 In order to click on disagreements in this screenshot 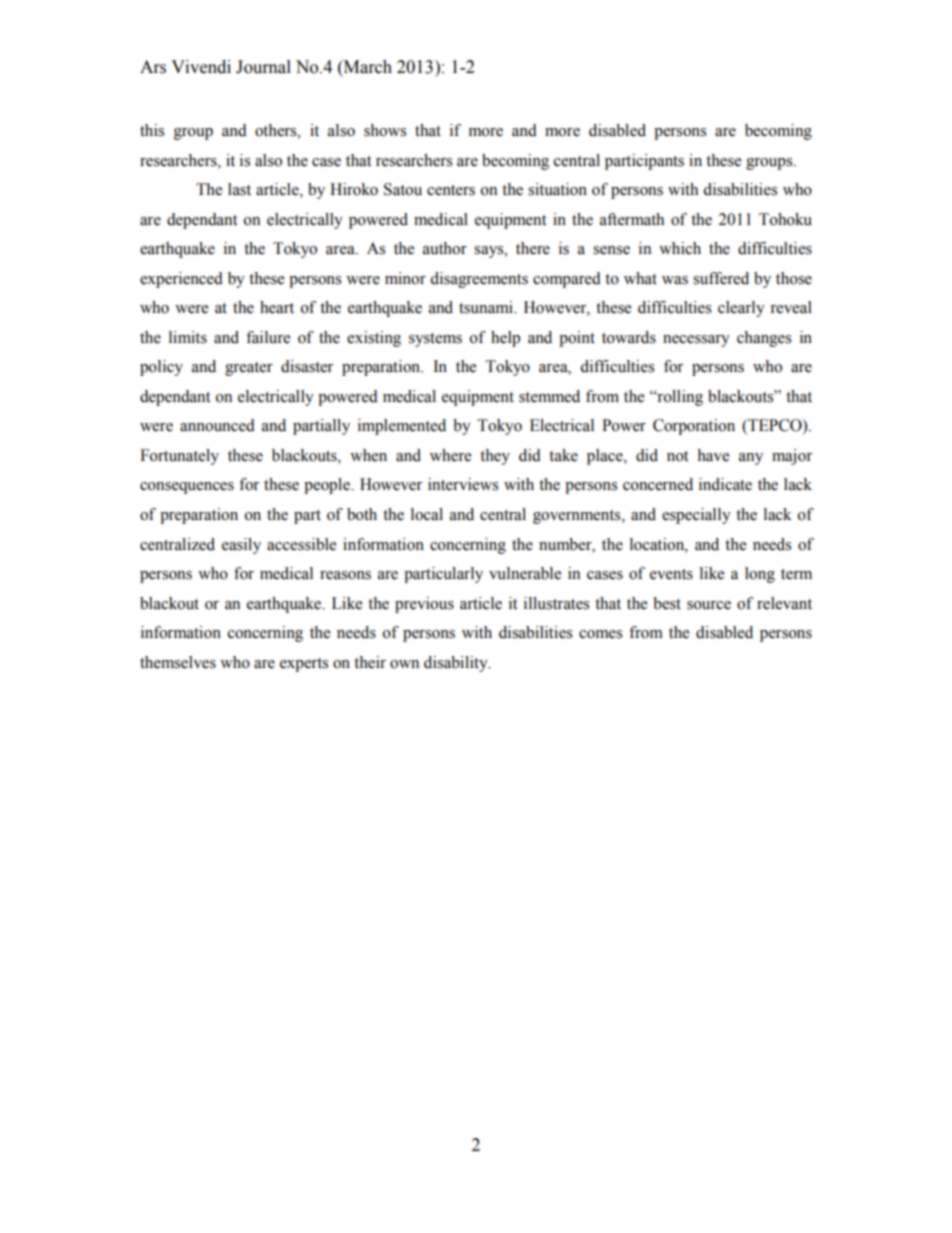, I will do `click(479, 280)`.
